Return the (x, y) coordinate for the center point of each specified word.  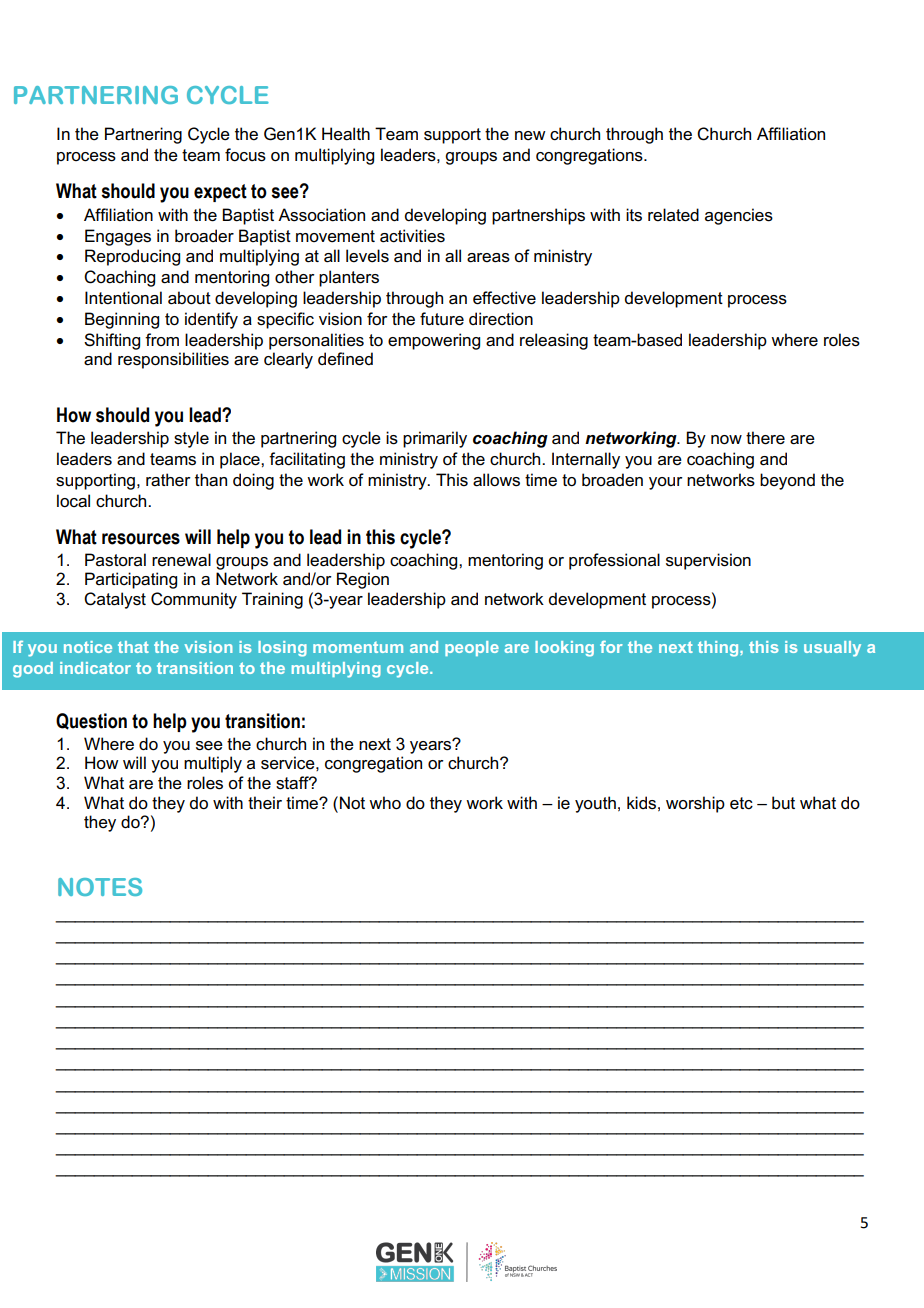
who (385, 803)
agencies (739, 216)
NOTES (100, 887)
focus (245, 155)
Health (346, 134)
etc (741, 803)
